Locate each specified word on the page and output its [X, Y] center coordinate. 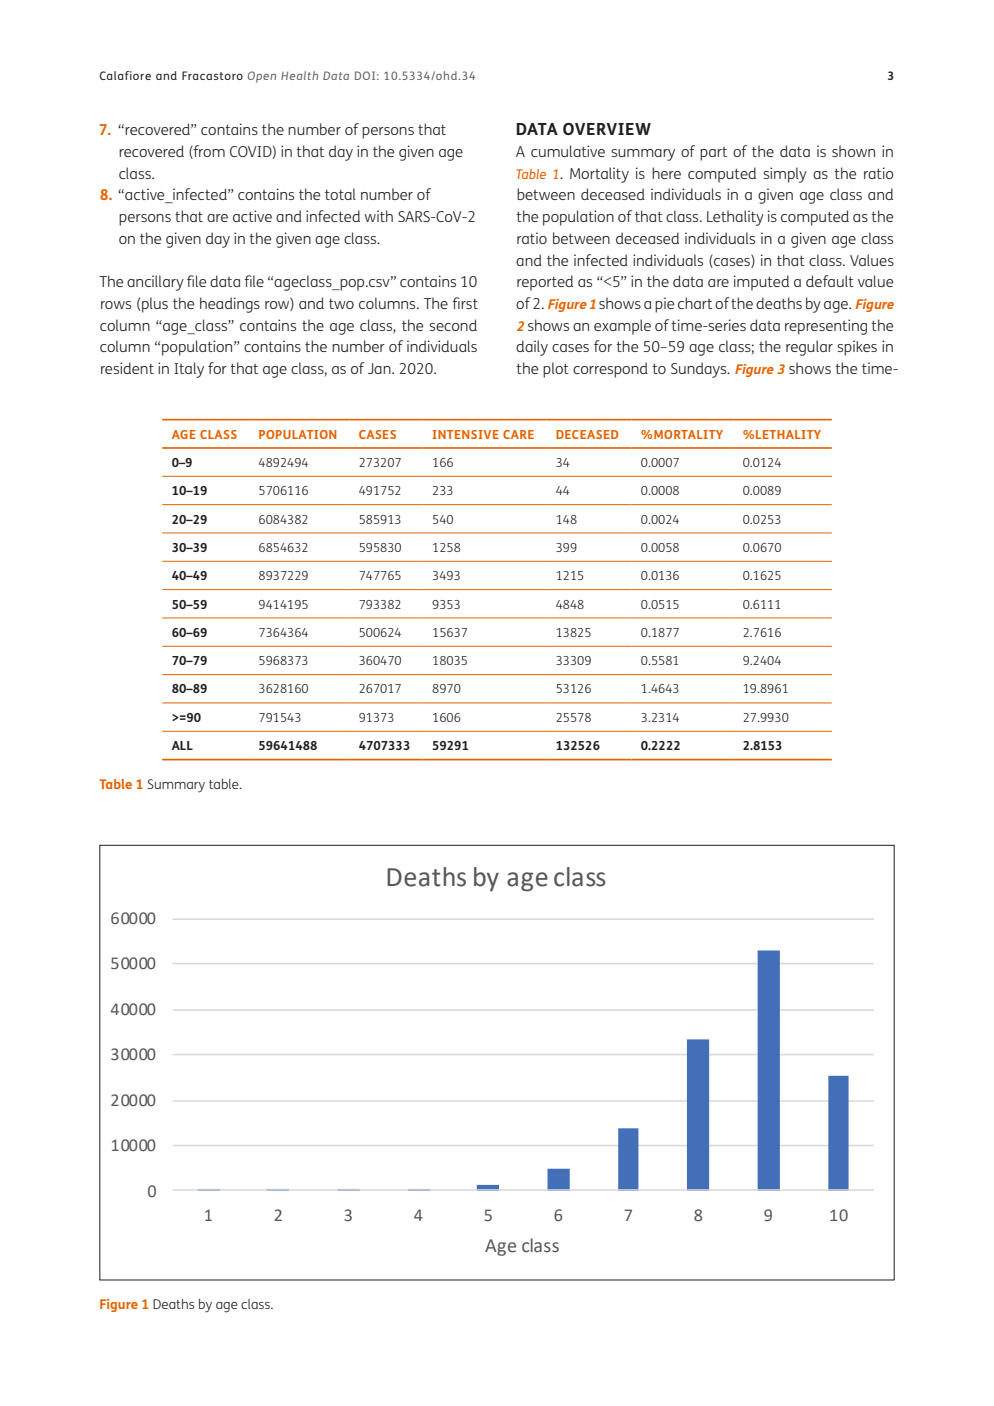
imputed [761, 283]
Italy [189, 370]
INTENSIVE [465, 434]
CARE [518, 434]
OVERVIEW [607, 129]
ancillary [155, 283]
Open [262, 77]
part [713, 154]
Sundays [700, 370]
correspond [610, 370]
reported [545, 283]
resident [127, 368]
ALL [182, 745]
